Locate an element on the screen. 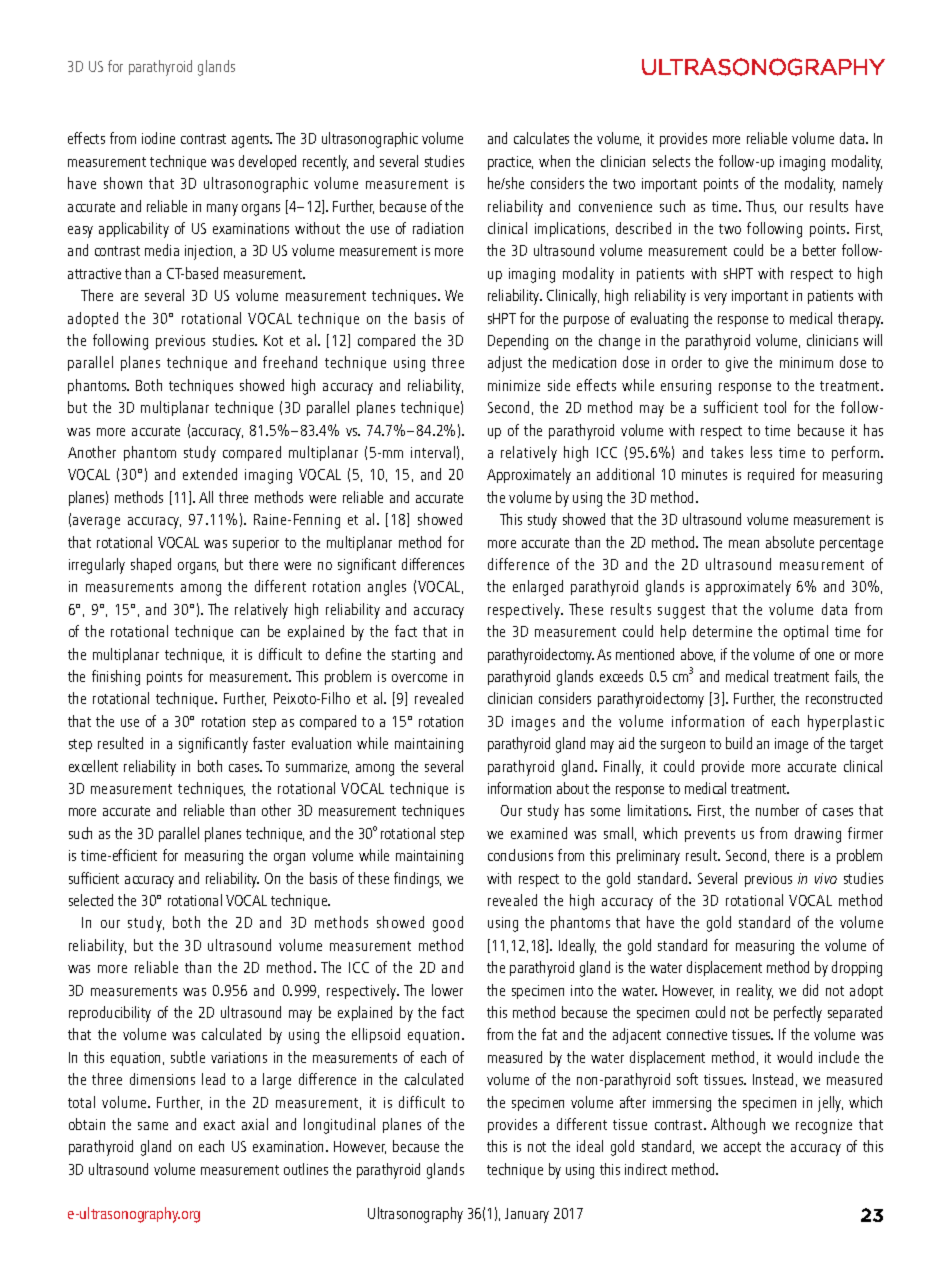 The width and height of the screenshot is (952, 1270). iodine is located at coordinates (158, 138).
